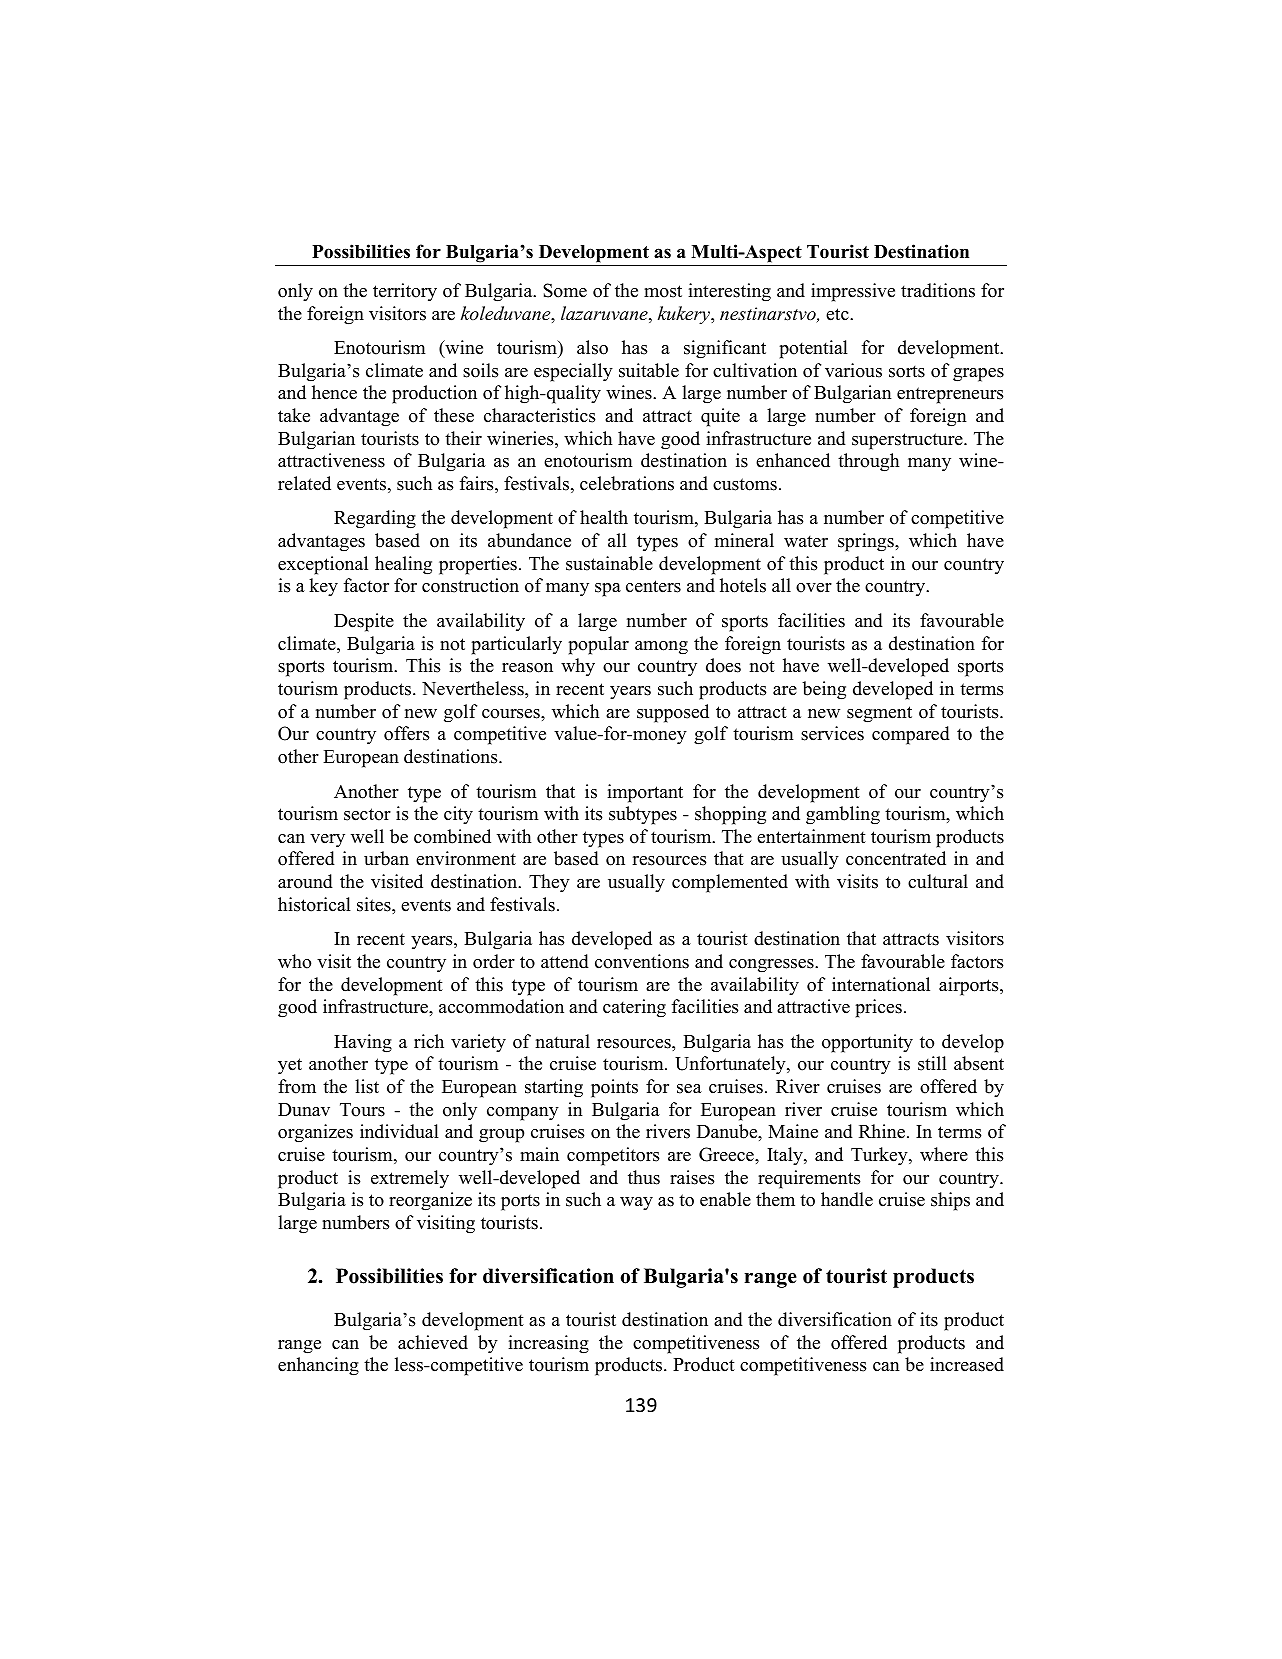 This screenshot has width=1282, height=1659. What do you see at coordinates (433, 1342) in the screenshot?
I see `achieved` at bounding box center [433, 1342].
